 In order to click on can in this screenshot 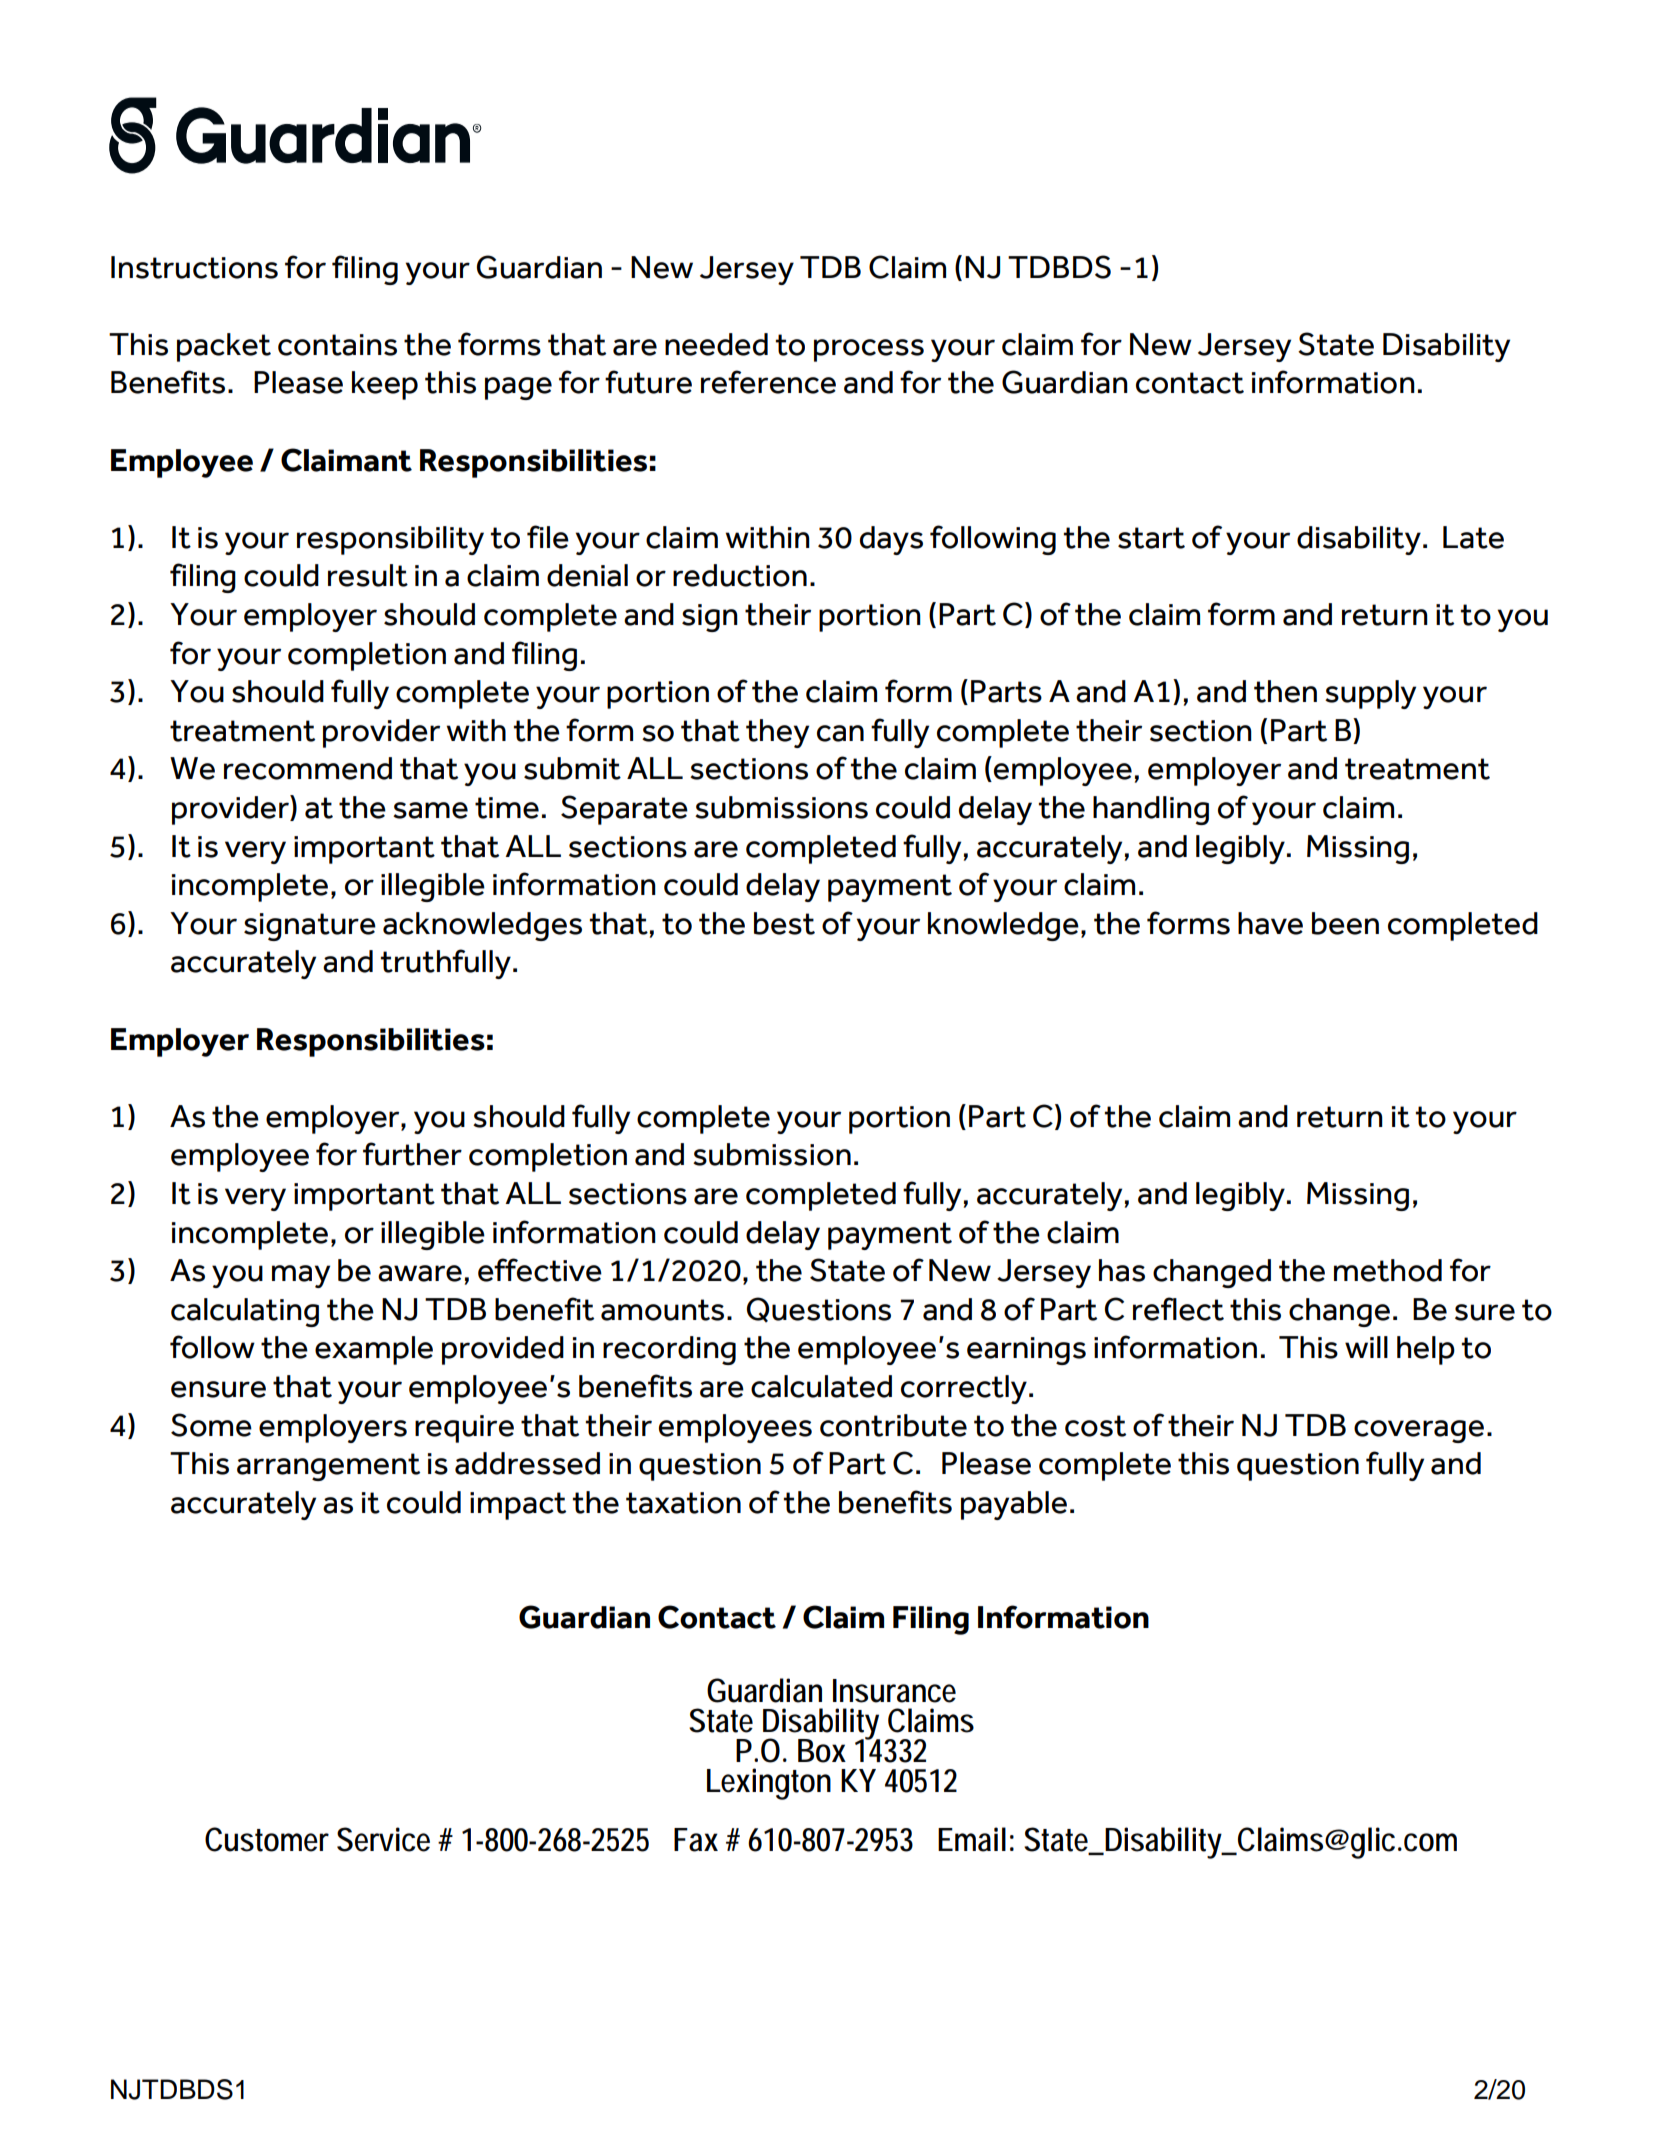, I will do `click(840, 733)`.
